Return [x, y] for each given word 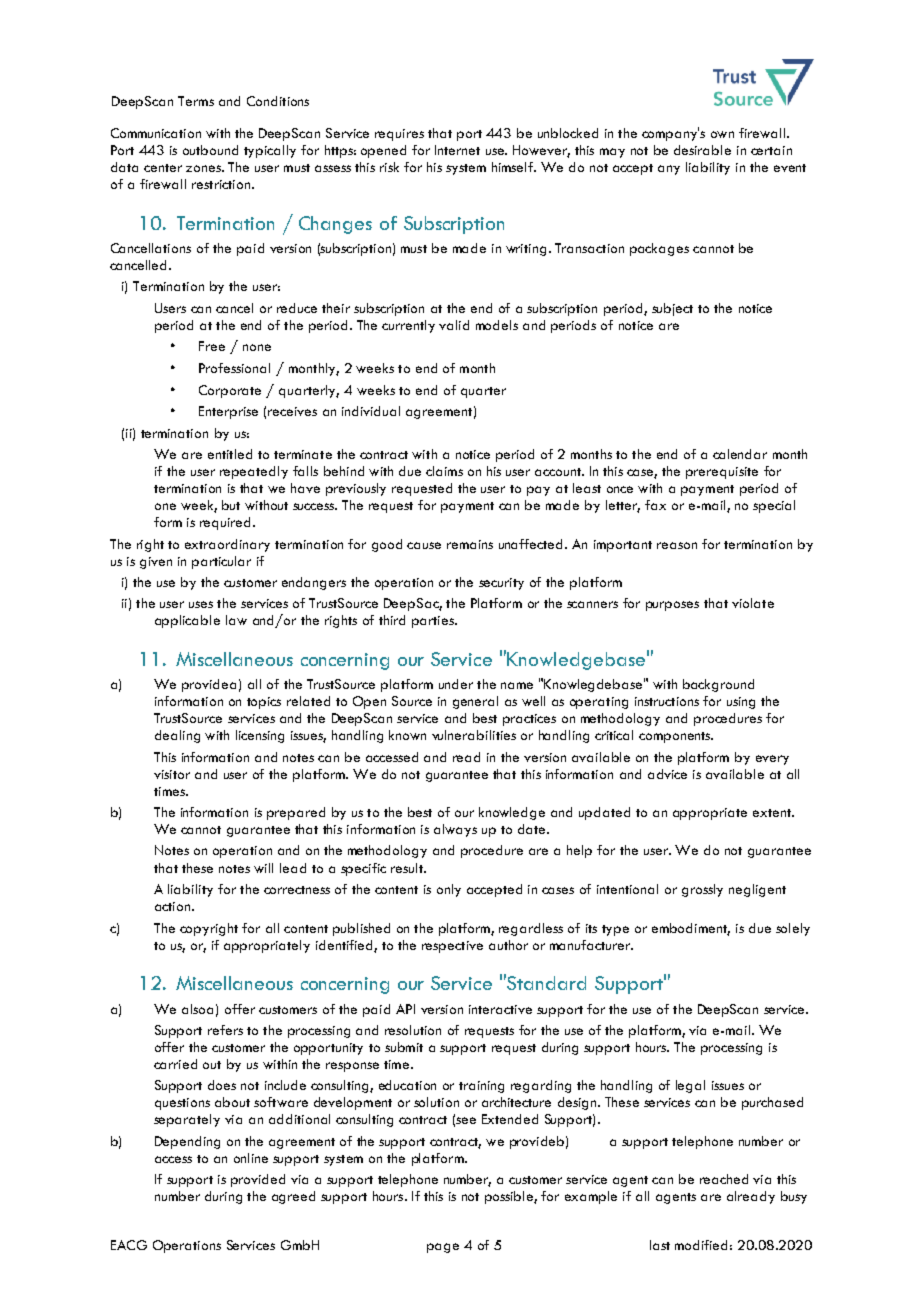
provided [258, 1180]
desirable [702, 150]
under [456, 684]
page [443, 1248]
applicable [187, 621]
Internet [457, 150]
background [718, 685]
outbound [210, 150]
